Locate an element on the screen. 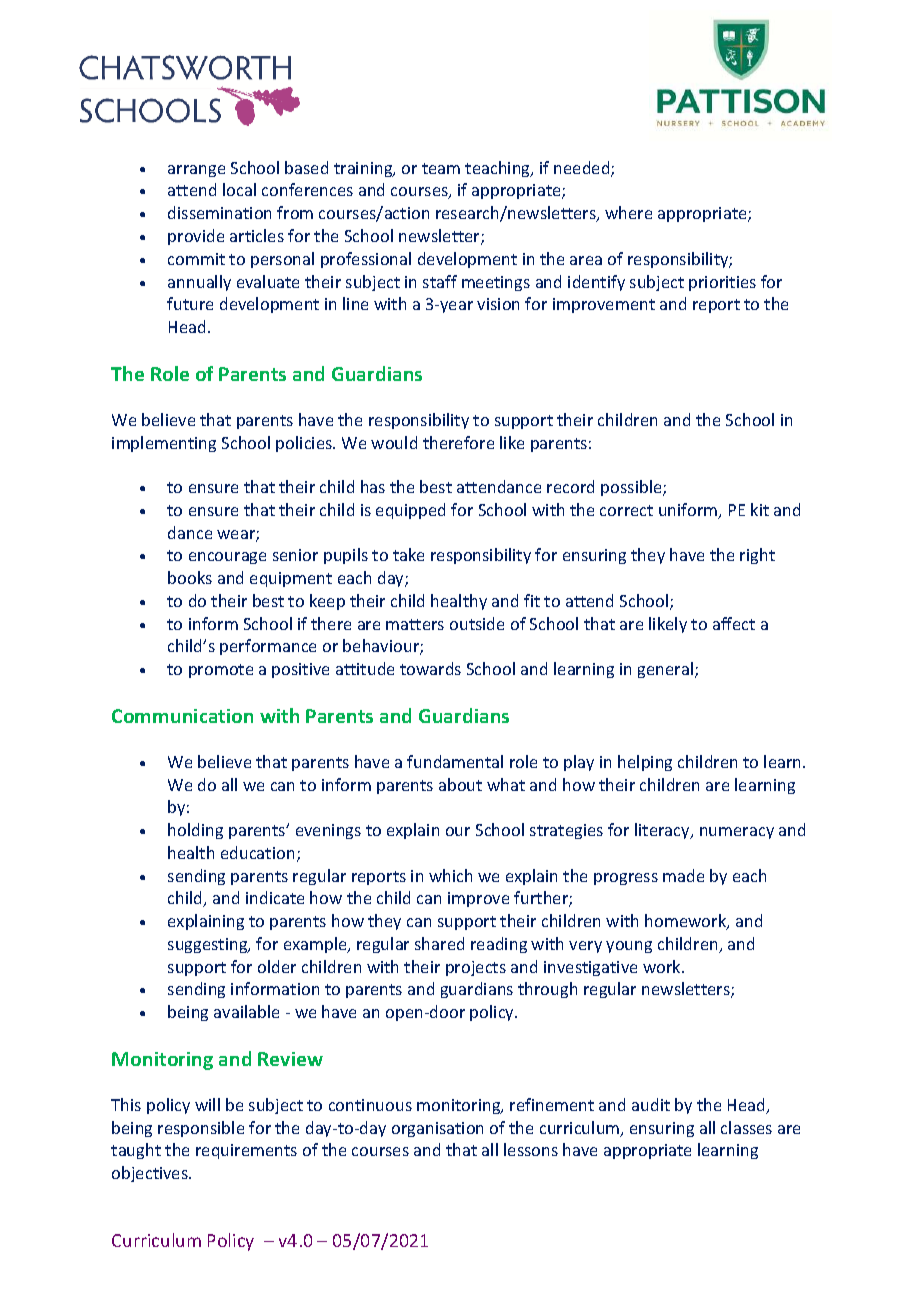  uniform is located at coordinates (689, 511).
